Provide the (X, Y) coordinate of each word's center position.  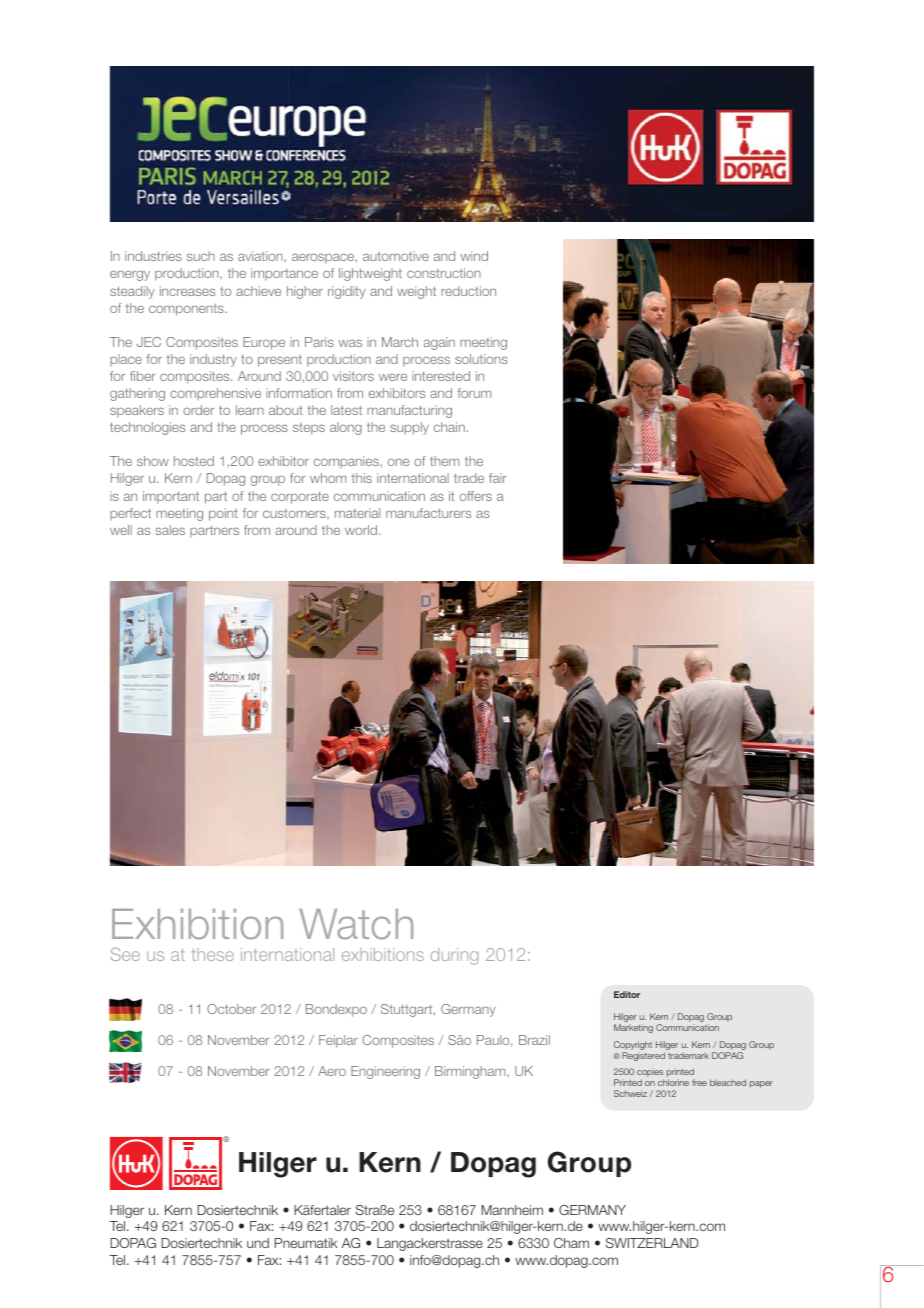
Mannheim (512, 1210)
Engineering (385, 1072)
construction (444, 273)
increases (187, 291)
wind (474, 256)
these (213, 954)
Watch (356, 924)
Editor (627, 994)
